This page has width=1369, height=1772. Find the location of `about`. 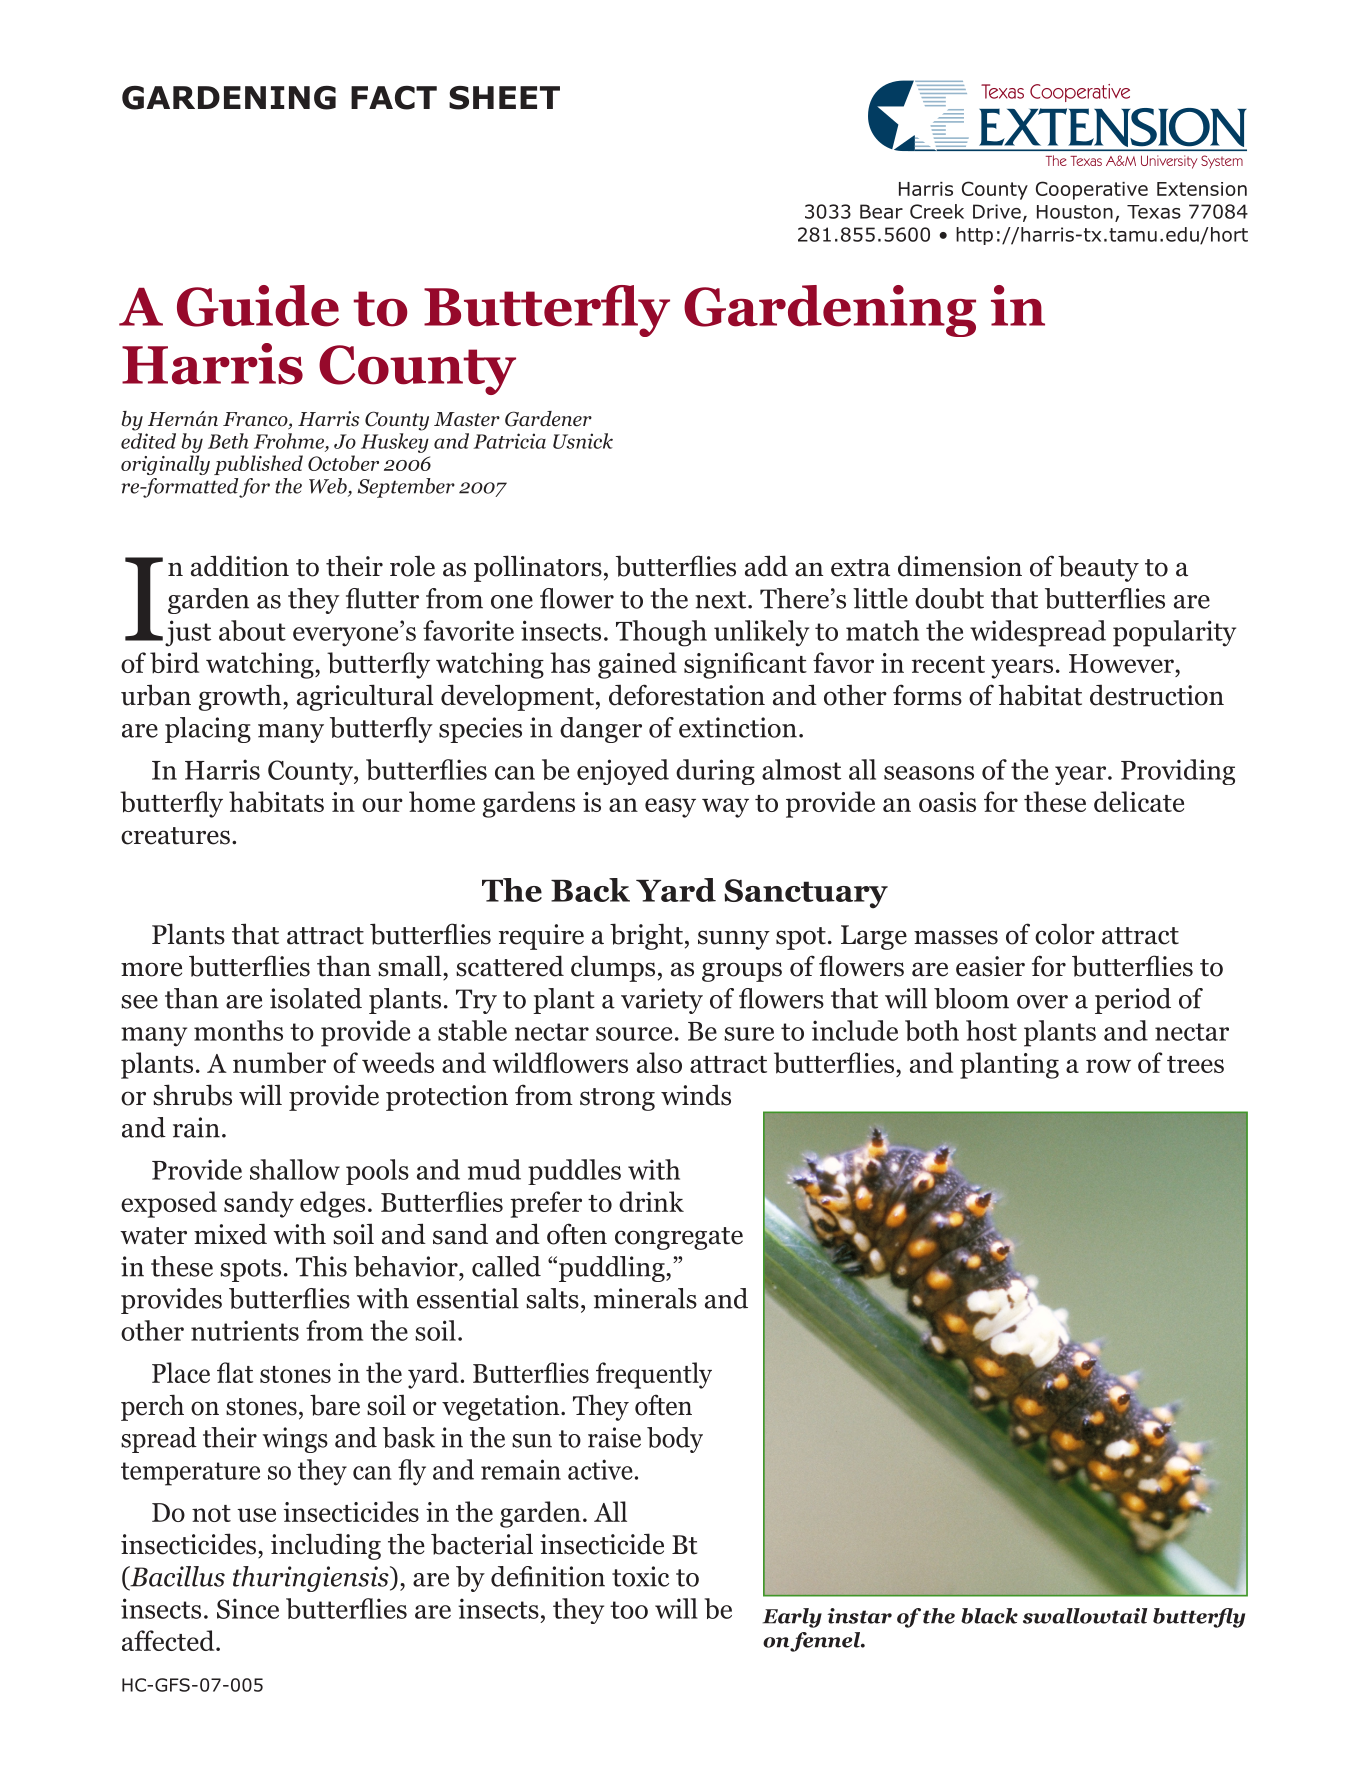

about is located at coordinates (252, 630).
